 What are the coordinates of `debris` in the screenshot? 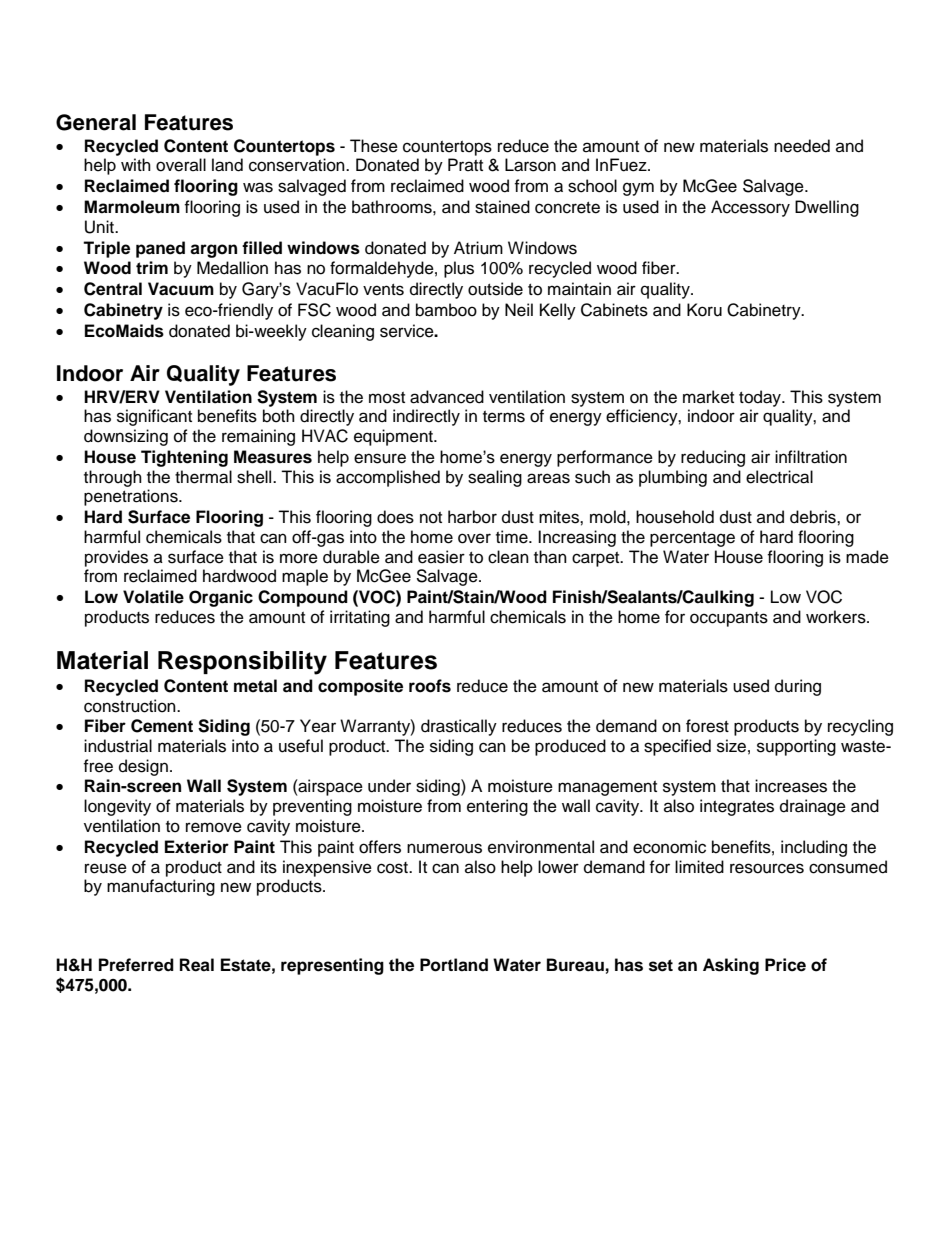 It's located at (814, 517).
